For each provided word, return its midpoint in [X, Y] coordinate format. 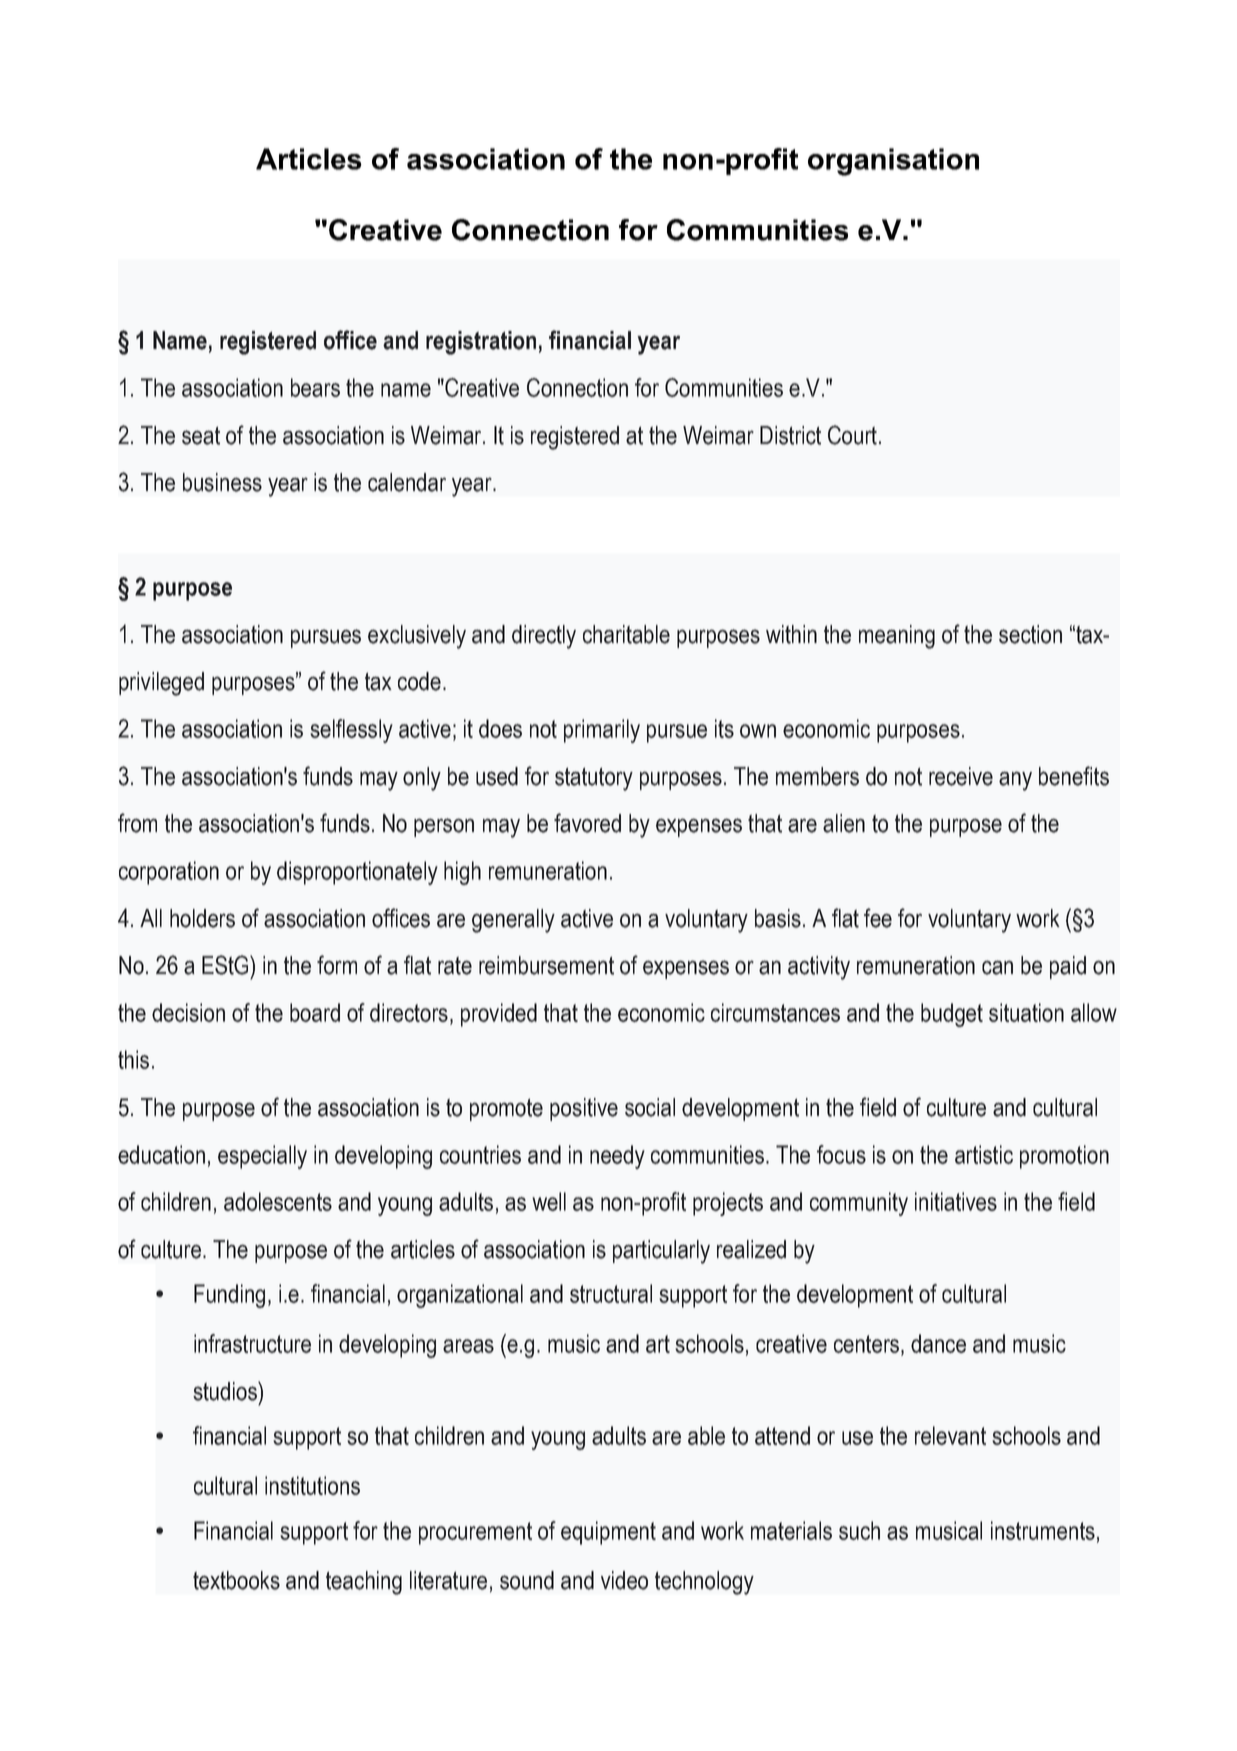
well [549, 1201]
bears [315, 387]
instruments [1043, 1530]
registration [481, 343]
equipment [608, 1533]
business [222, 482]
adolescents [278, 1201]
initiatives [956, 1201]
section [1030, 634]
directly [544, 637]
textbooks [236, 1580]
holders [202, 918]
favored [587, 823]
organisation [893, 162]
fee [878, 918]
